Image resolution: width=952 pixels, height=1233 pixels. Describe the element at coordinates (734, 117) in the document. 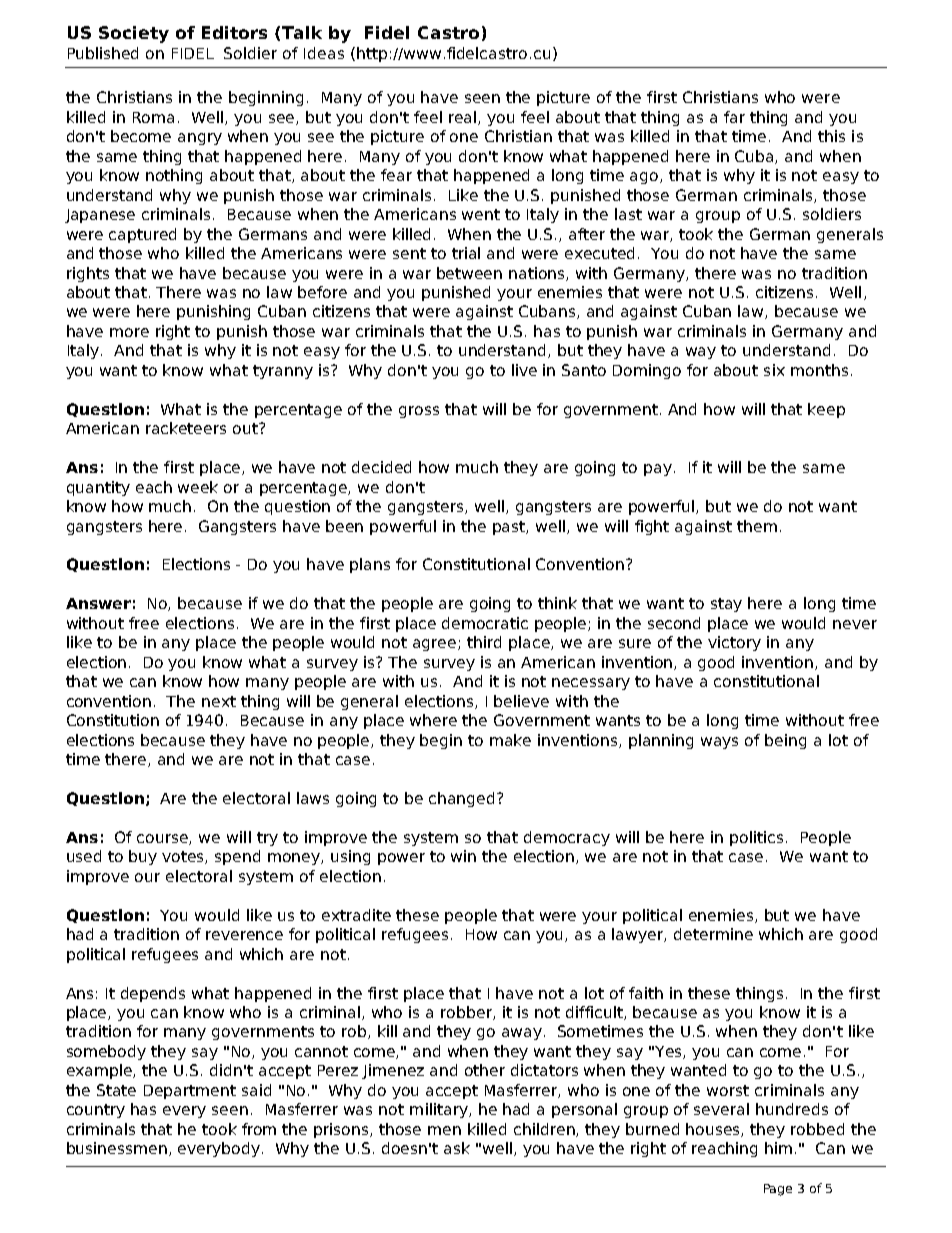

I see `far` at that location.
